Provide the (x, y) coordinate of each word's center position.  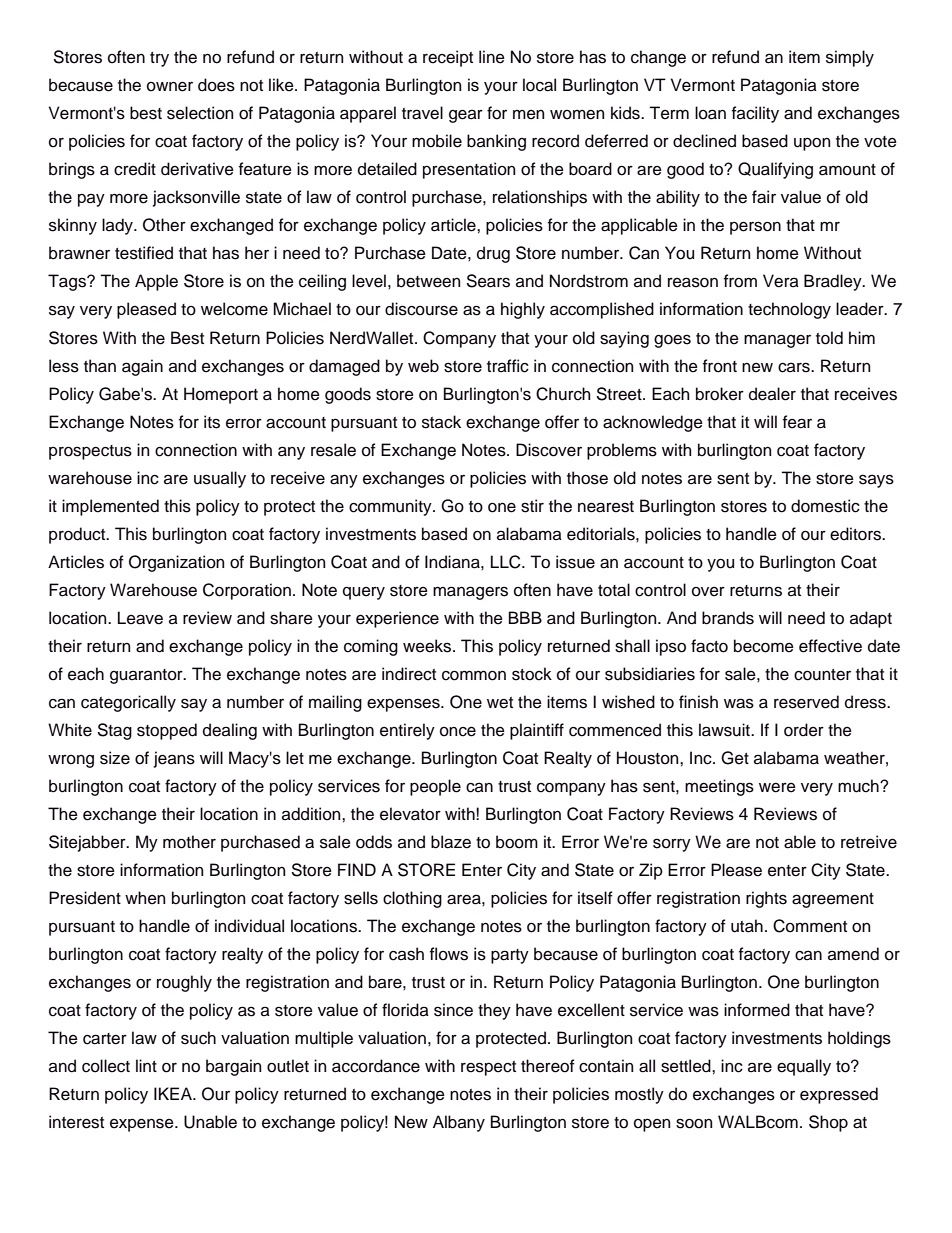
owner (170, 86)
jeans (174, 759)
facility (755, 114)
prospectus (90, 452)
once (458, 731)
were (777, 788)
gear (466, 116)
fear (797, 422)
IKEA (174, 1093)
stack (441, 422)
